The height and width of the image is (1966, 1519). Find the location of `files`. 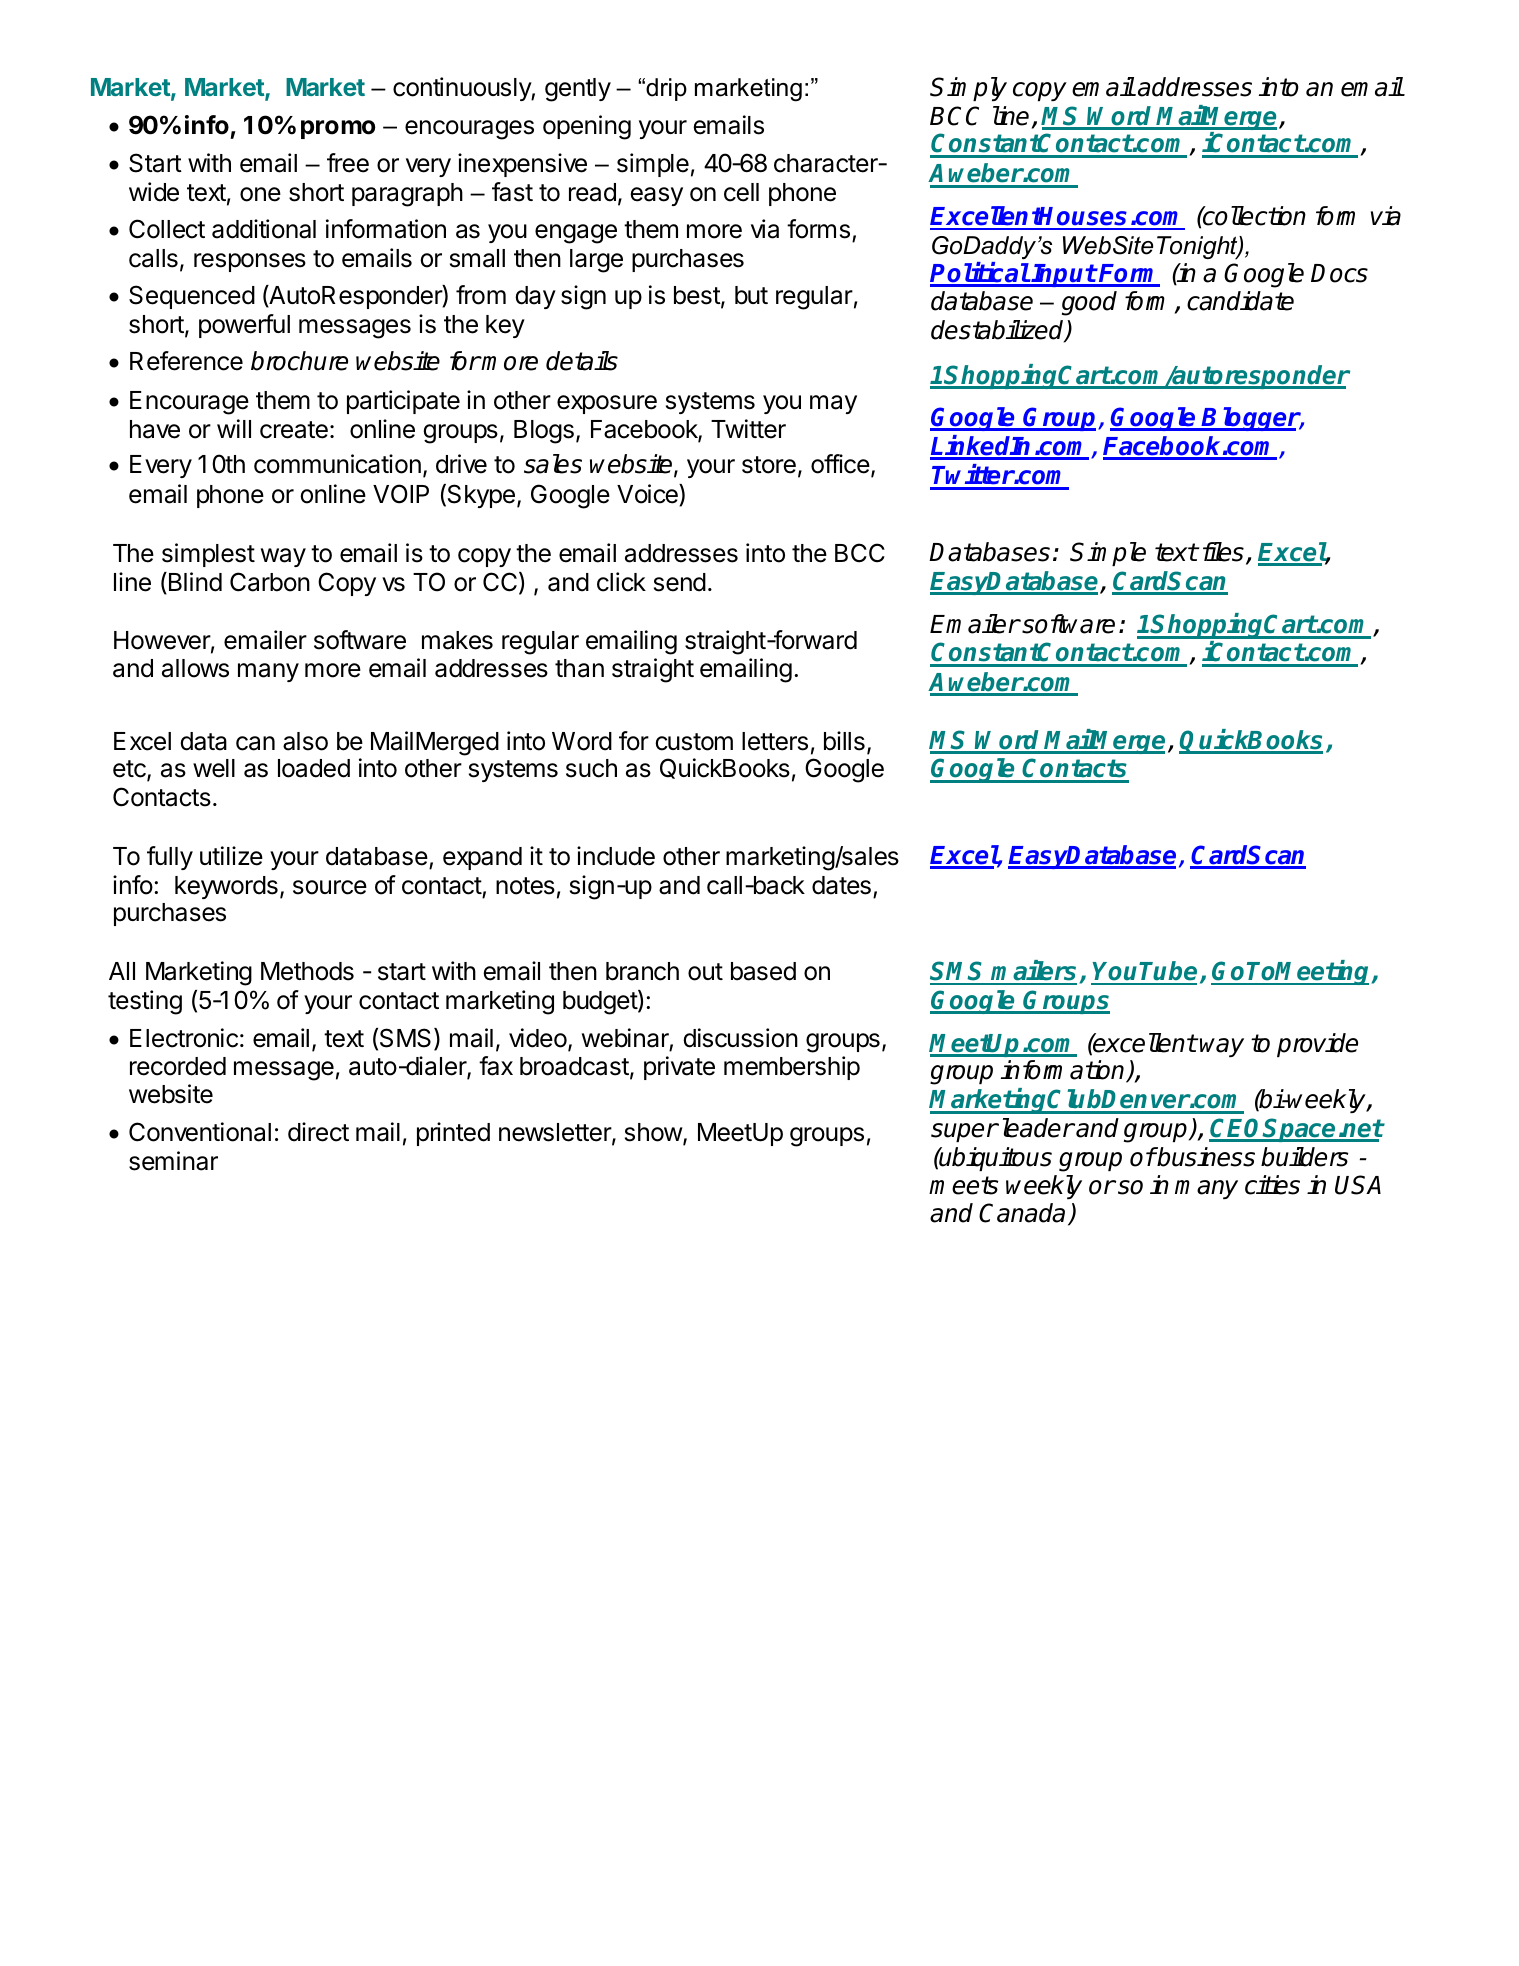

files is located at coordinates (1223, 552).
